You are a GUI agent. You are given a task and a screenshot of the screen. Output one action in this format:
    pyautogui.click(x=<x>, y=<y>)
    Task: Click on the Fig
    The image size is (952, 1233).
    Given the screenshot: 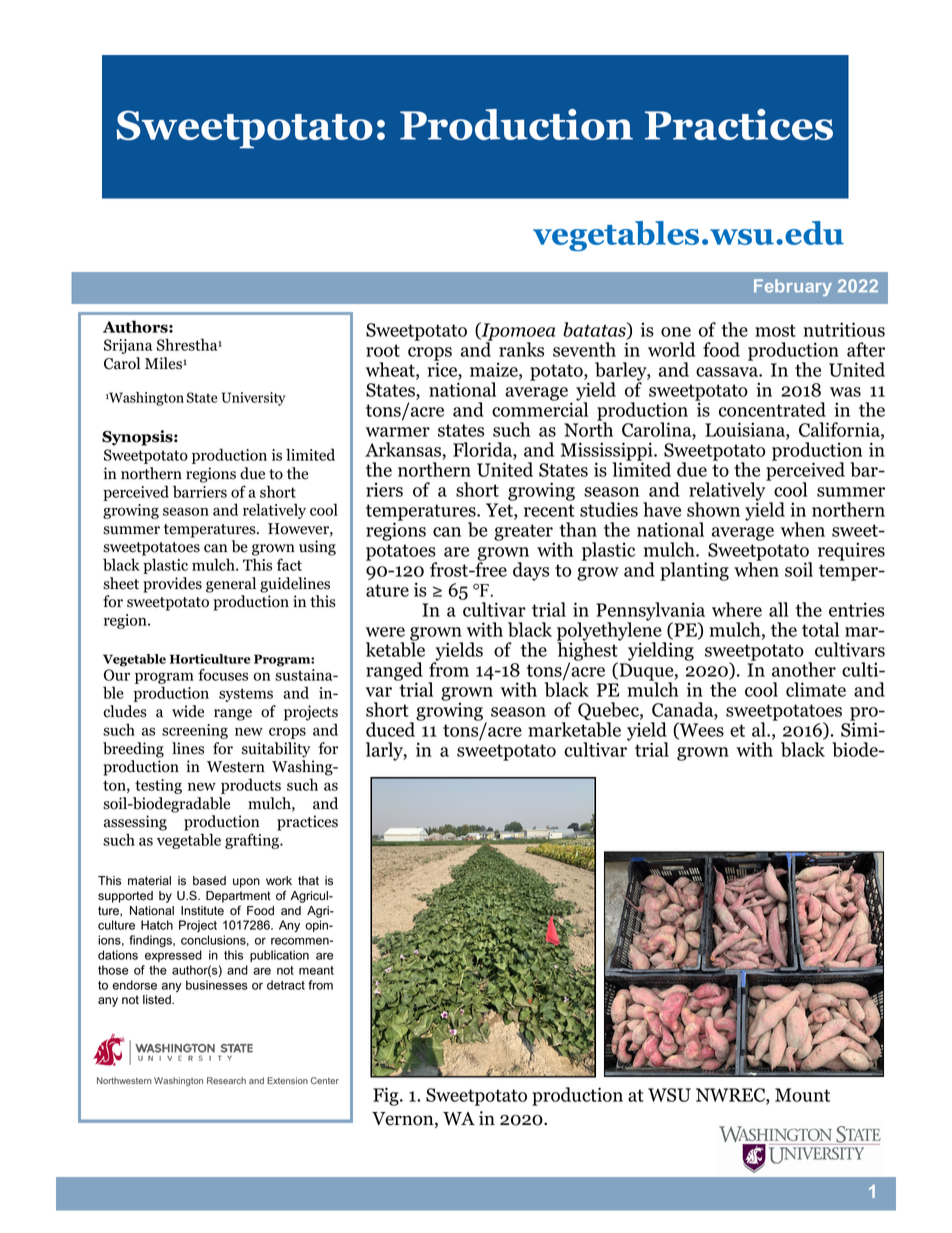 What is the action you would take?
    pyautogui.click(x=387, y=1096)
